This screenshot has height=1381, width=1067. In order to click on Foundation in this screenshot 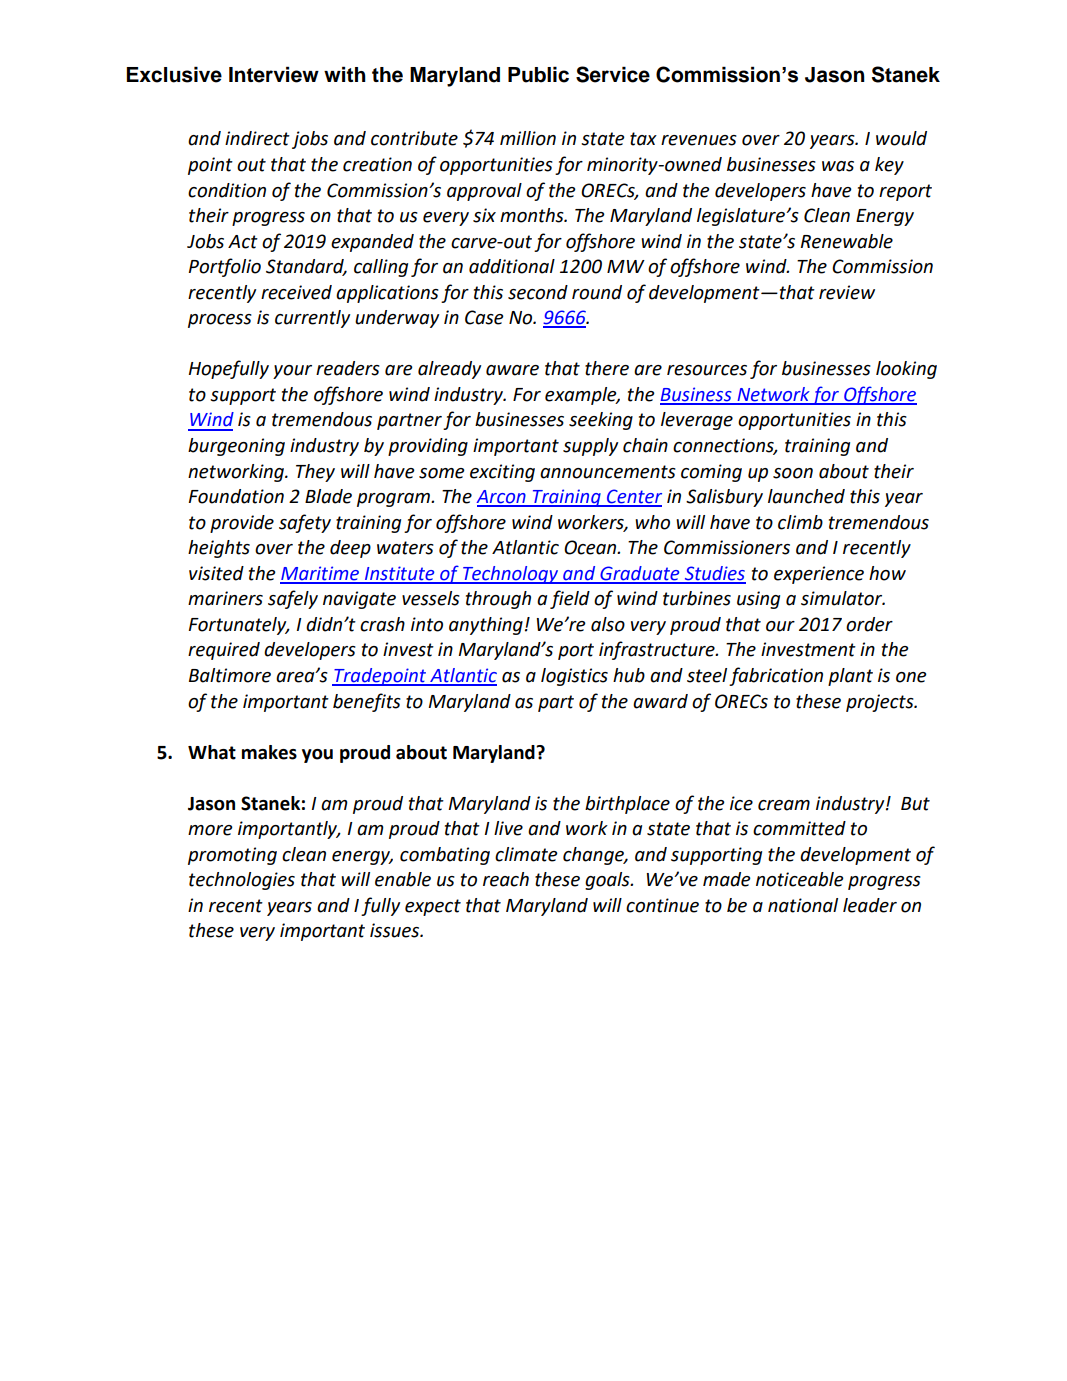, I will do `click(236, 496)`.
